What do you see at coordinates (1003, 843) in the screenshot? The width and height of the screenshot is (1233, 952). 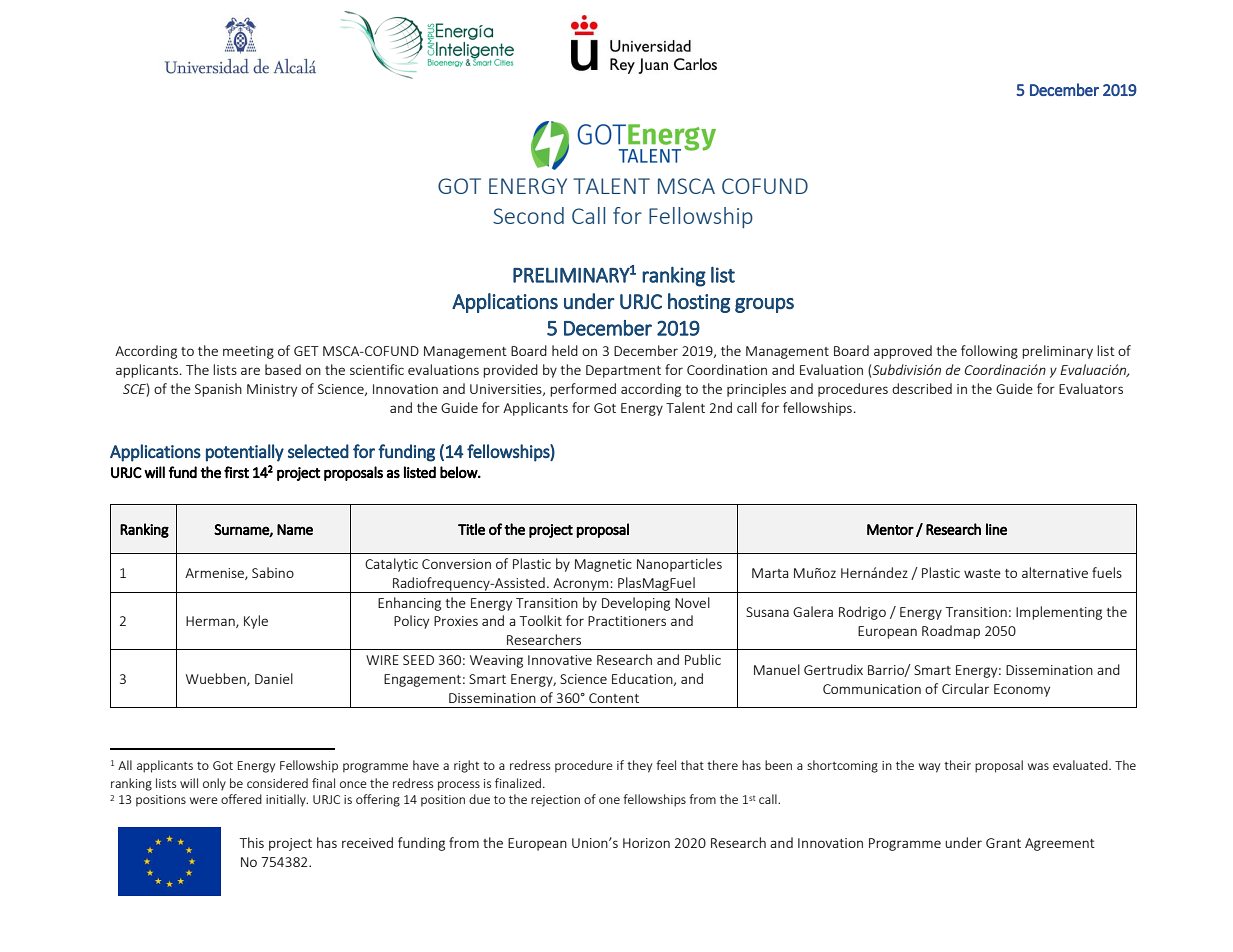 I see `Grant` at bounding box center [1003, 843].
